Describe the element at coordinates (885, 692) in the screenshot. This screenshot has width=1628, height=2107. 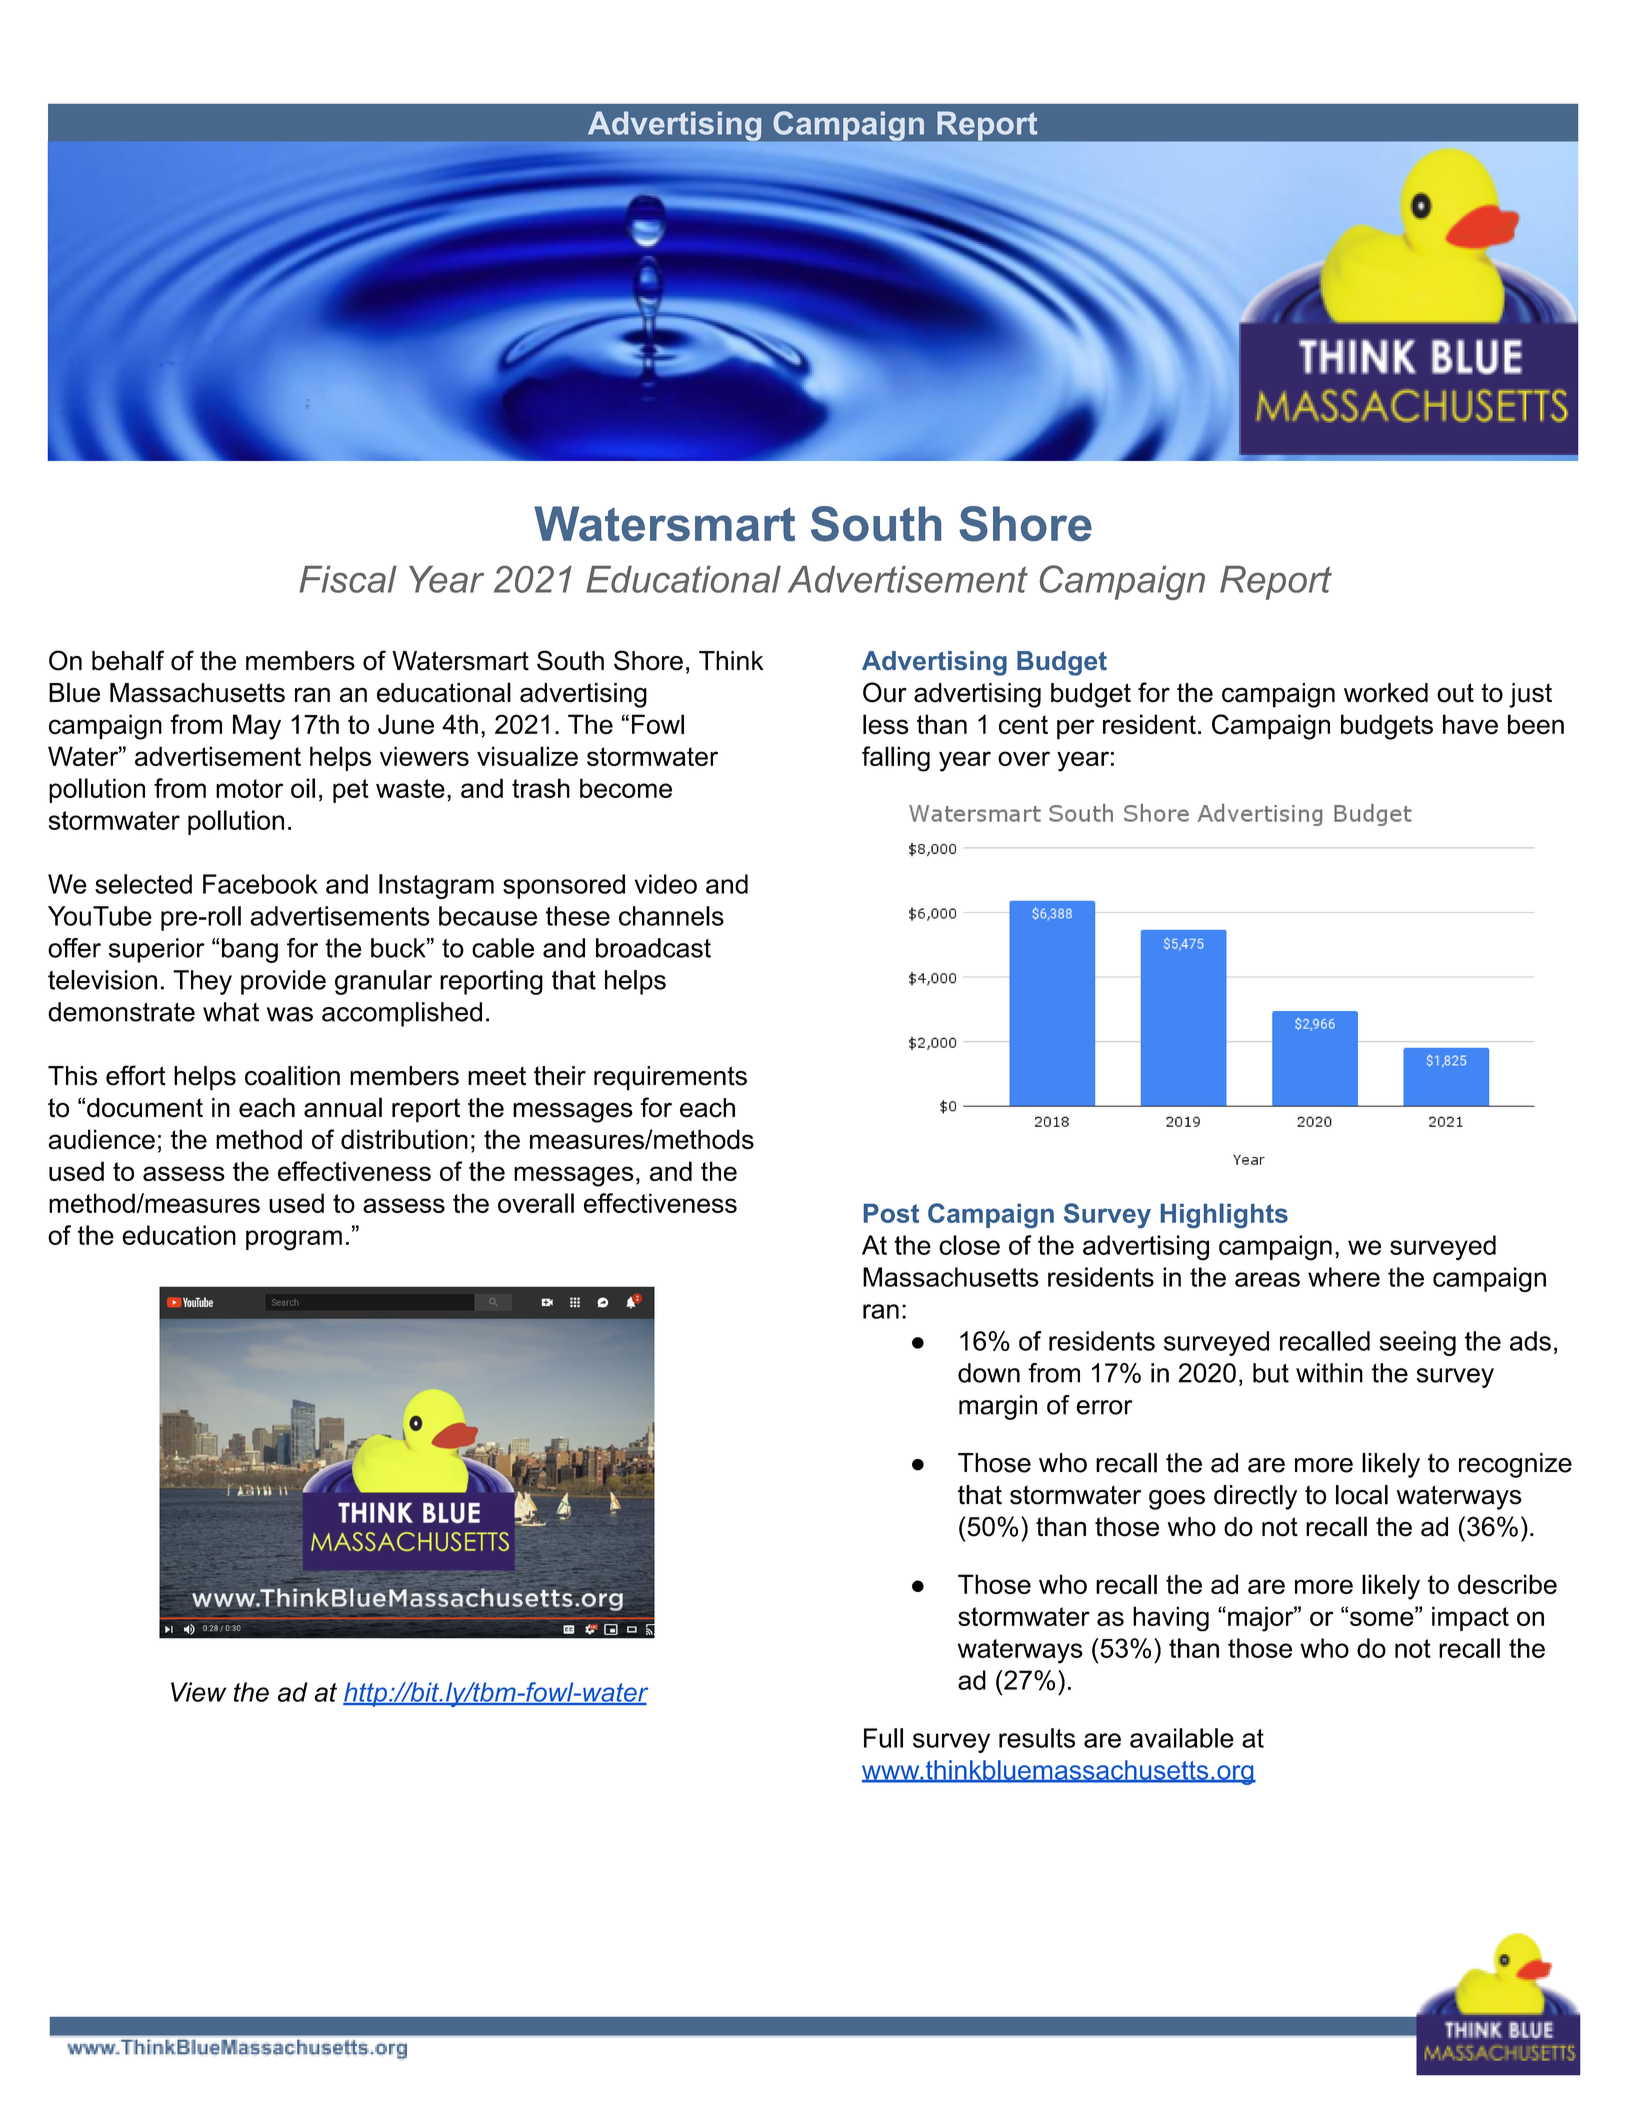
I see `Our` at that location.
